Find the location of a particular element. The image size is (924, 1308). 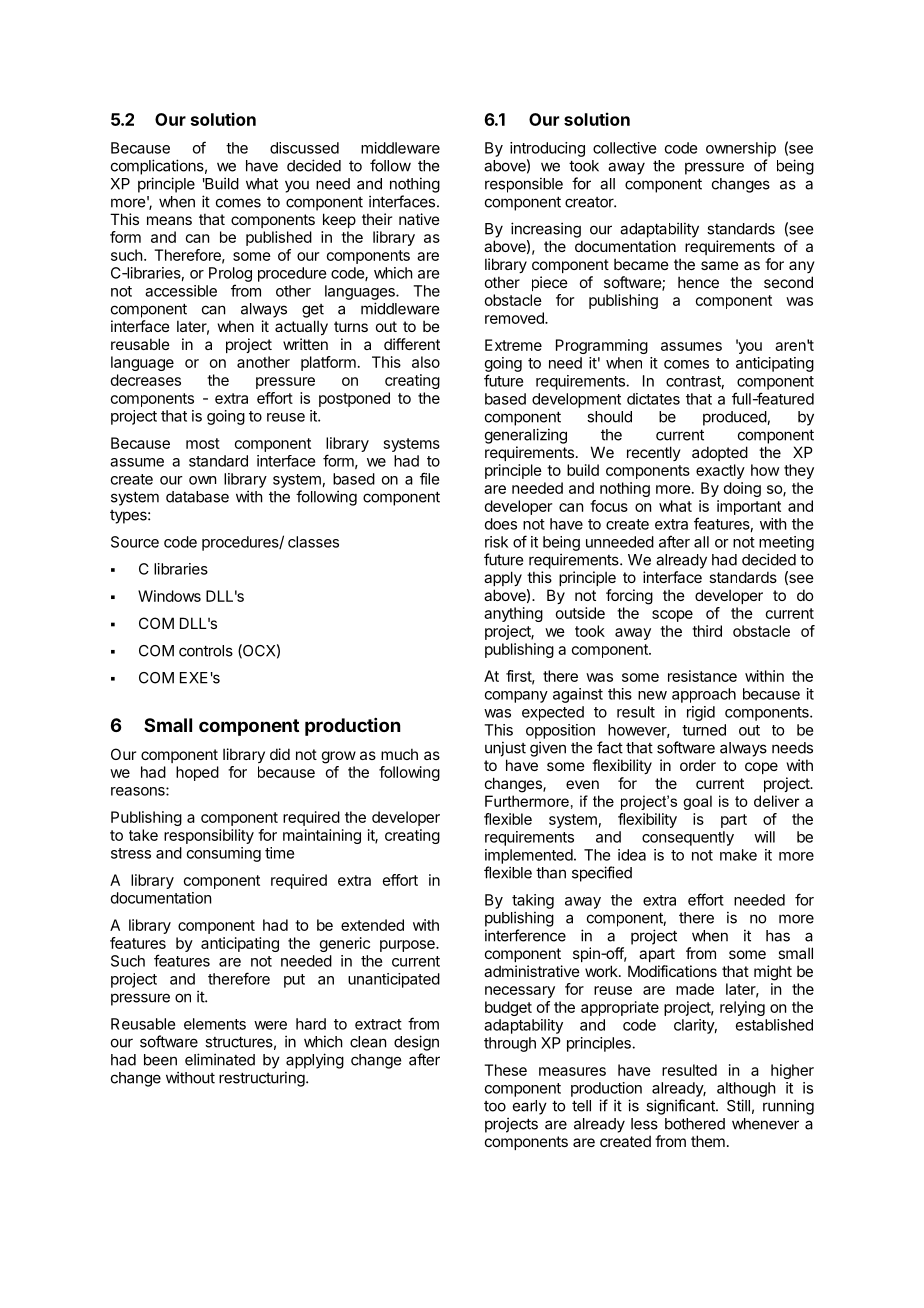

restructuring is located at coordinates (263, 1079).
